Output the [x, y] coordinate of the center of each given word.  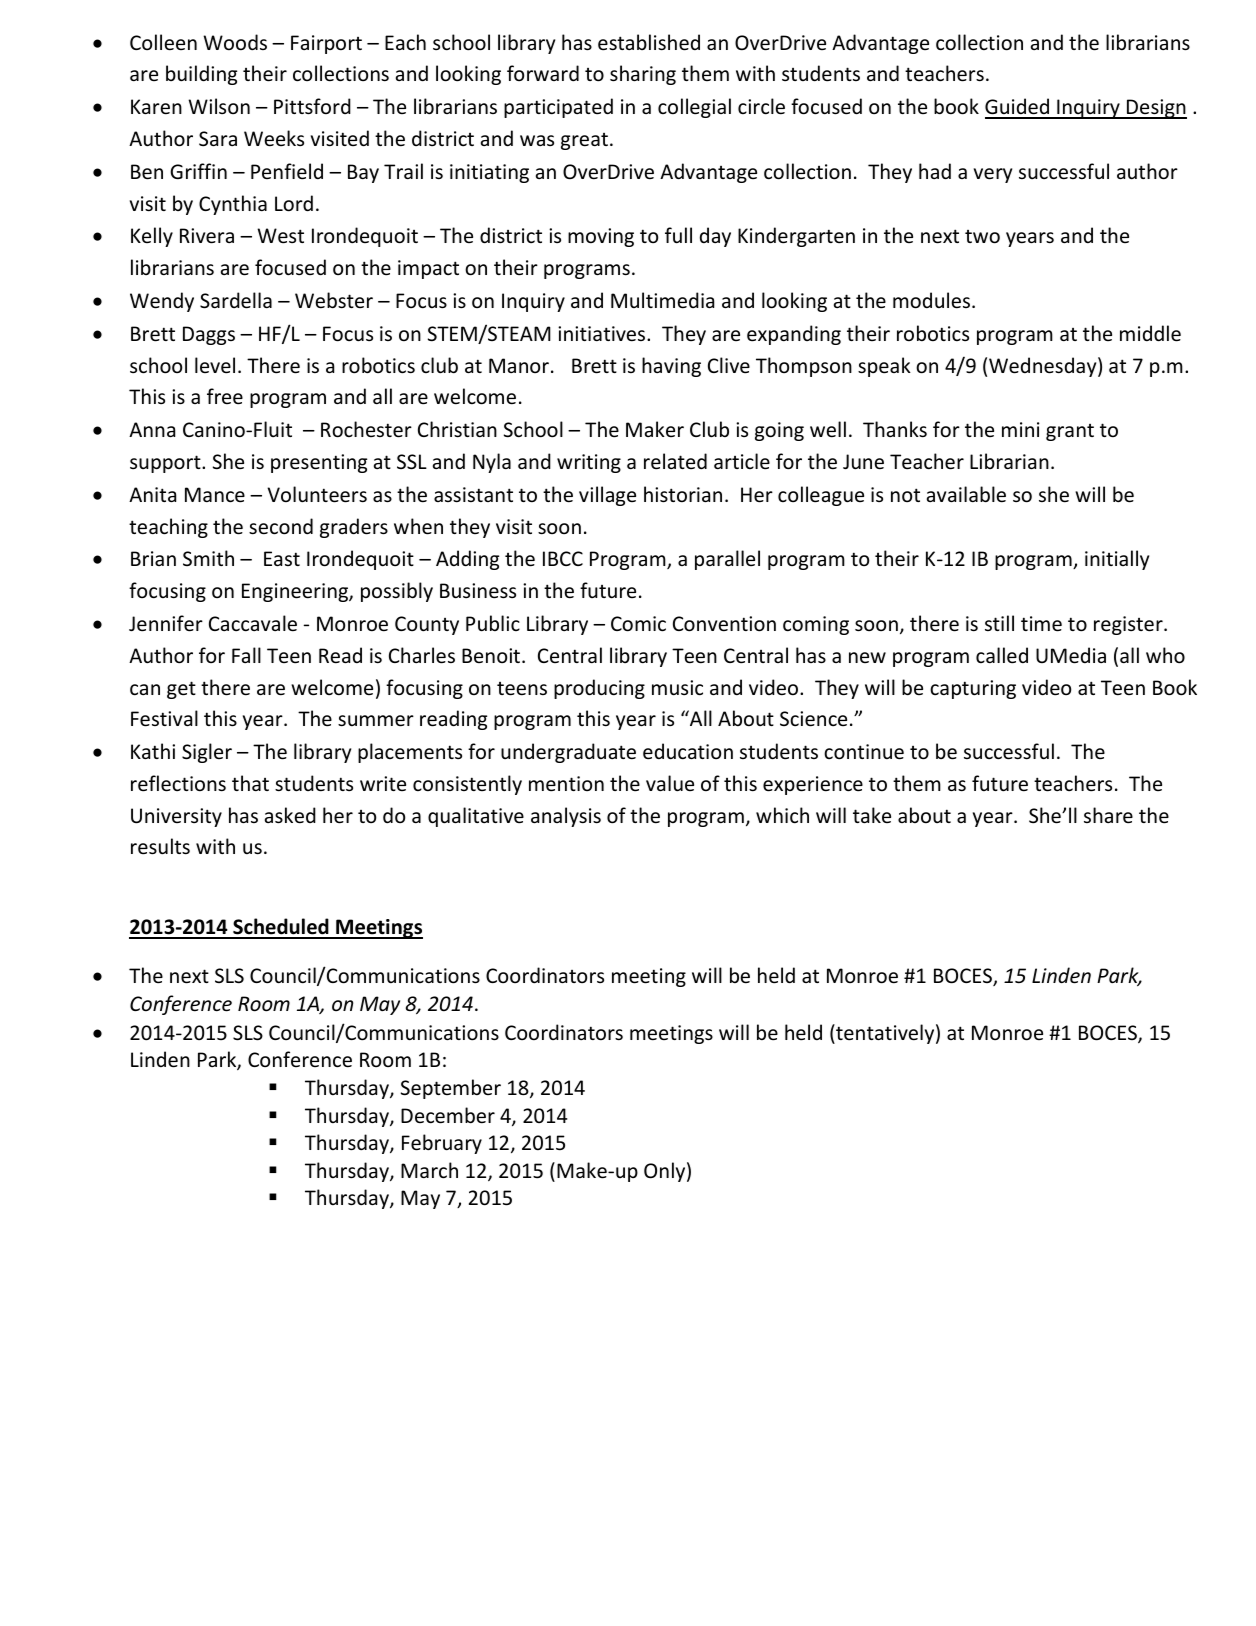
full [678, 235]
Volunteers [317, 494]
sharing [643, 75]
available [966, 494]
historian [683, 494]
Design [1156, 109]
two [982, 237]
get [181, 690]
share [1108, 815]
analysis [566, 817]
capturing [973, 689]
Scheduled [281, 928]
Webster [334, 300]
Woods [235, 42]
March [429, 1170]
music [677, 688]
